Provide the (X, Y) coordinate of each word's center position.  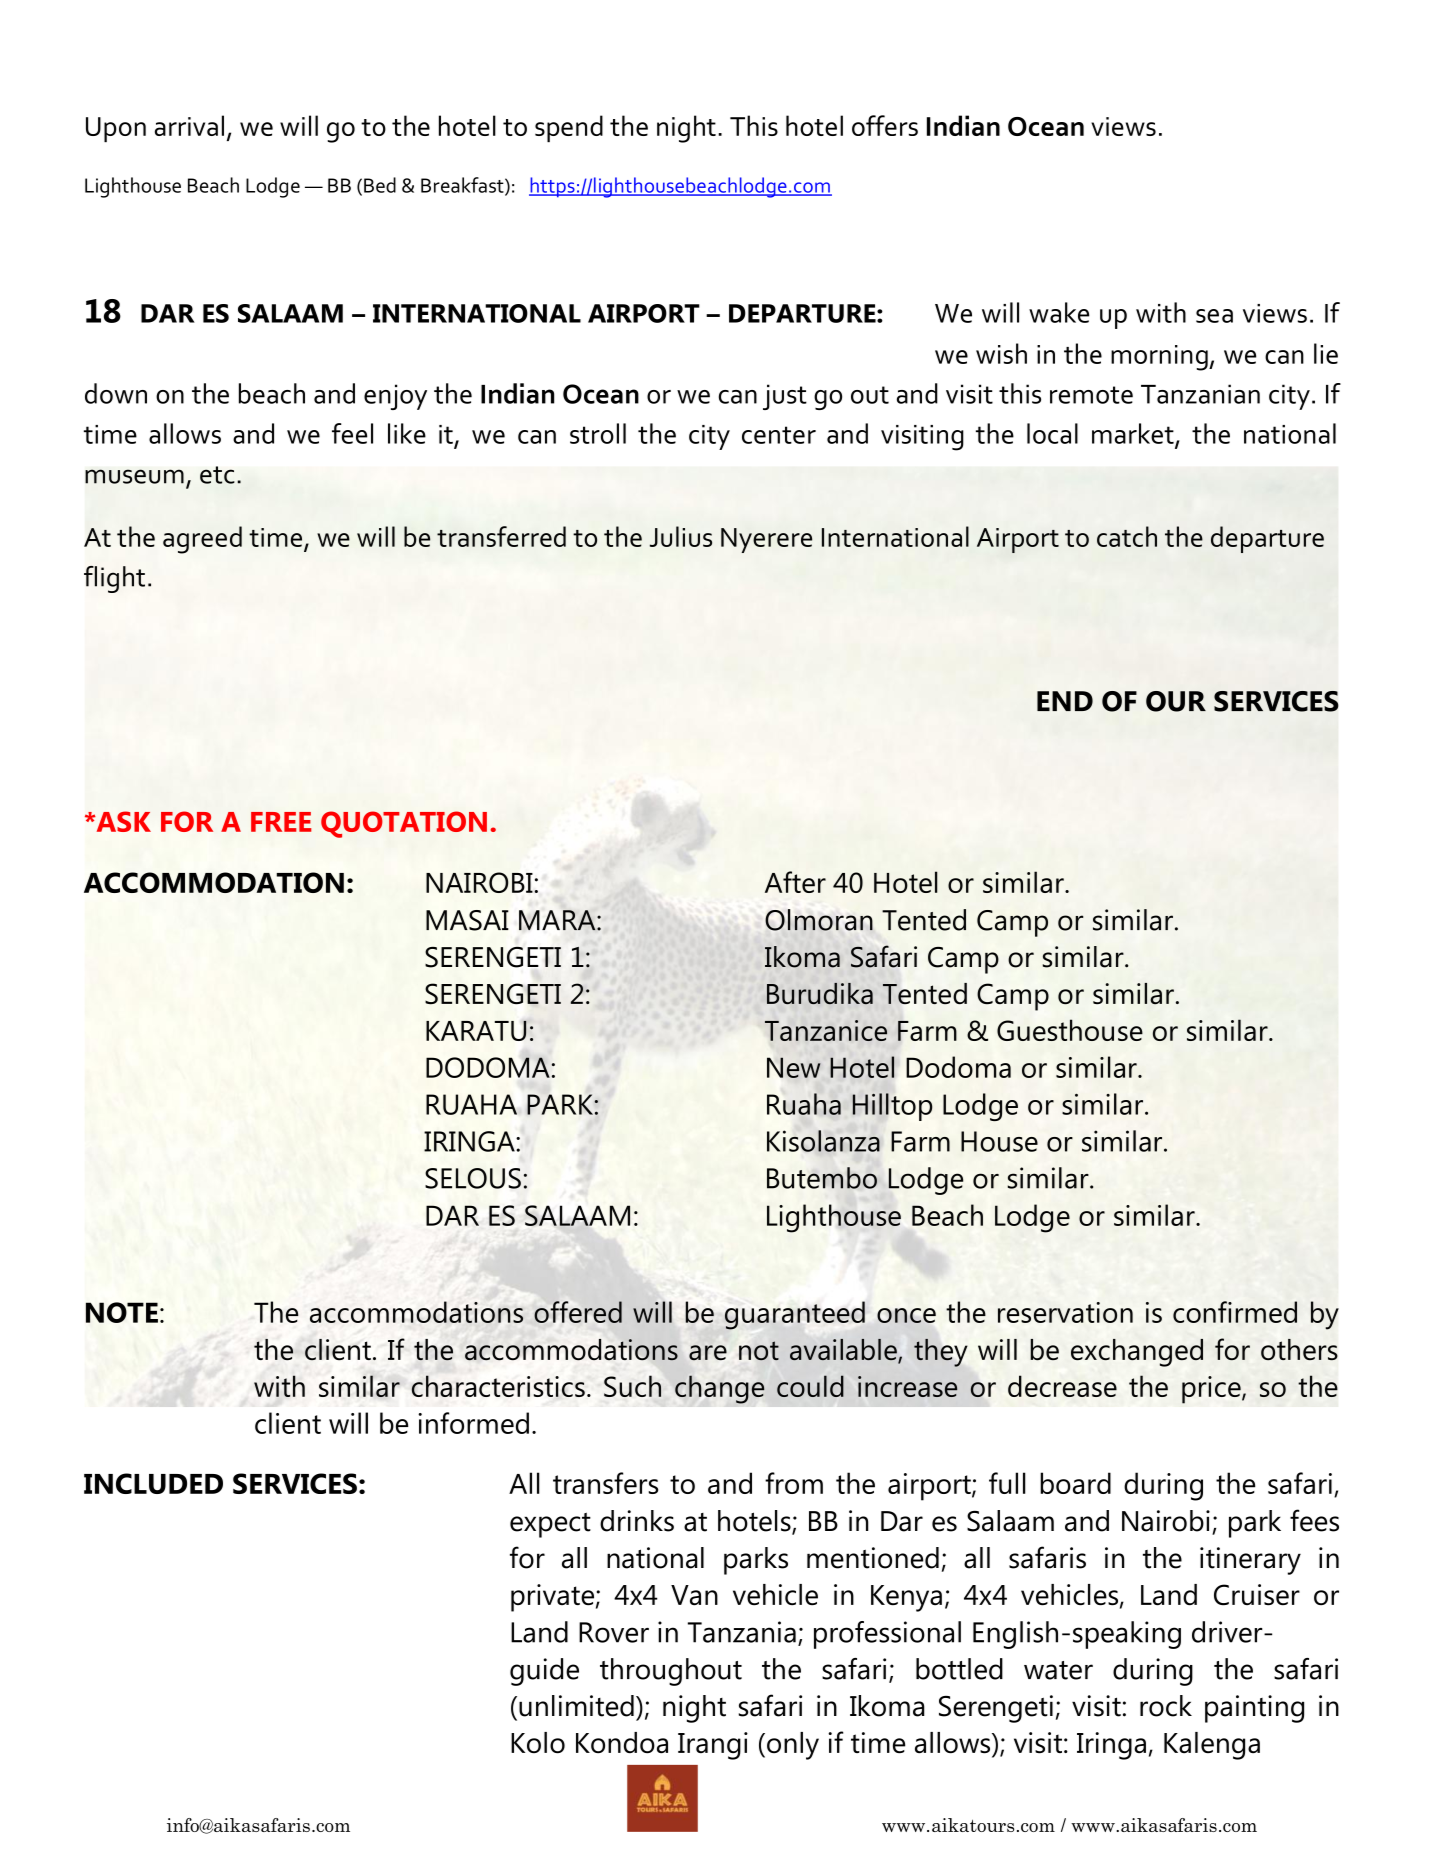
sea (1214, 316)
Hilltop (892, 1107)
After (795, 882)
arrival (189, 125)
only (793, 1746)
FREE (281, 822)
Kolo (538, 1743)
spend (569, 128)
